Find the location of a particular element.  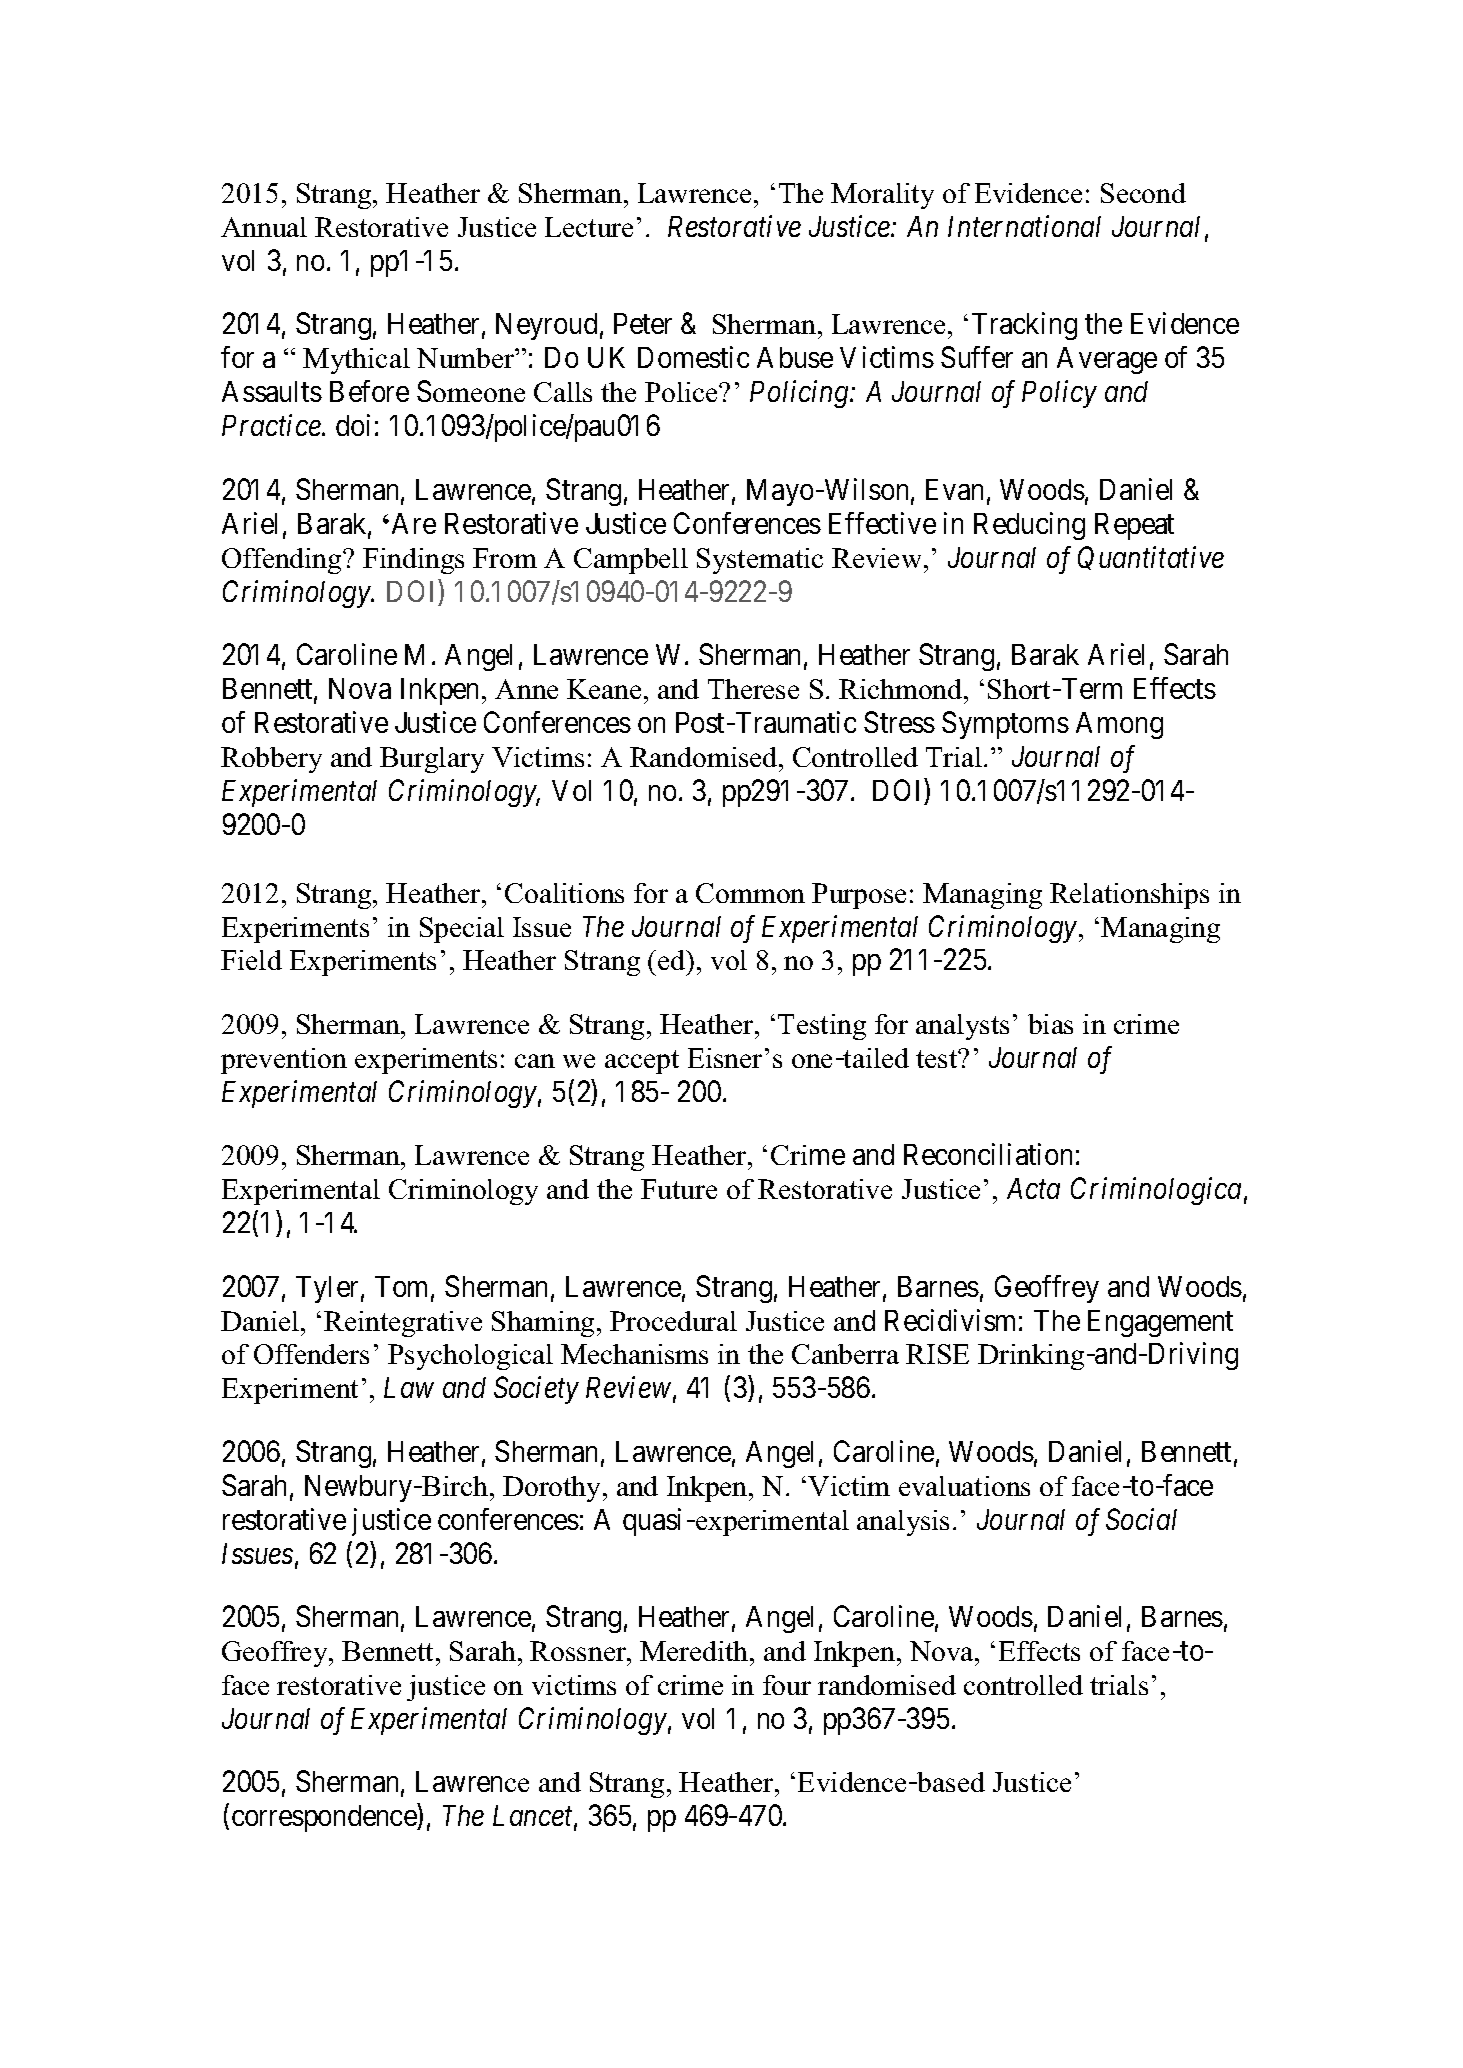

International is located at coordinates (1024, 226).
